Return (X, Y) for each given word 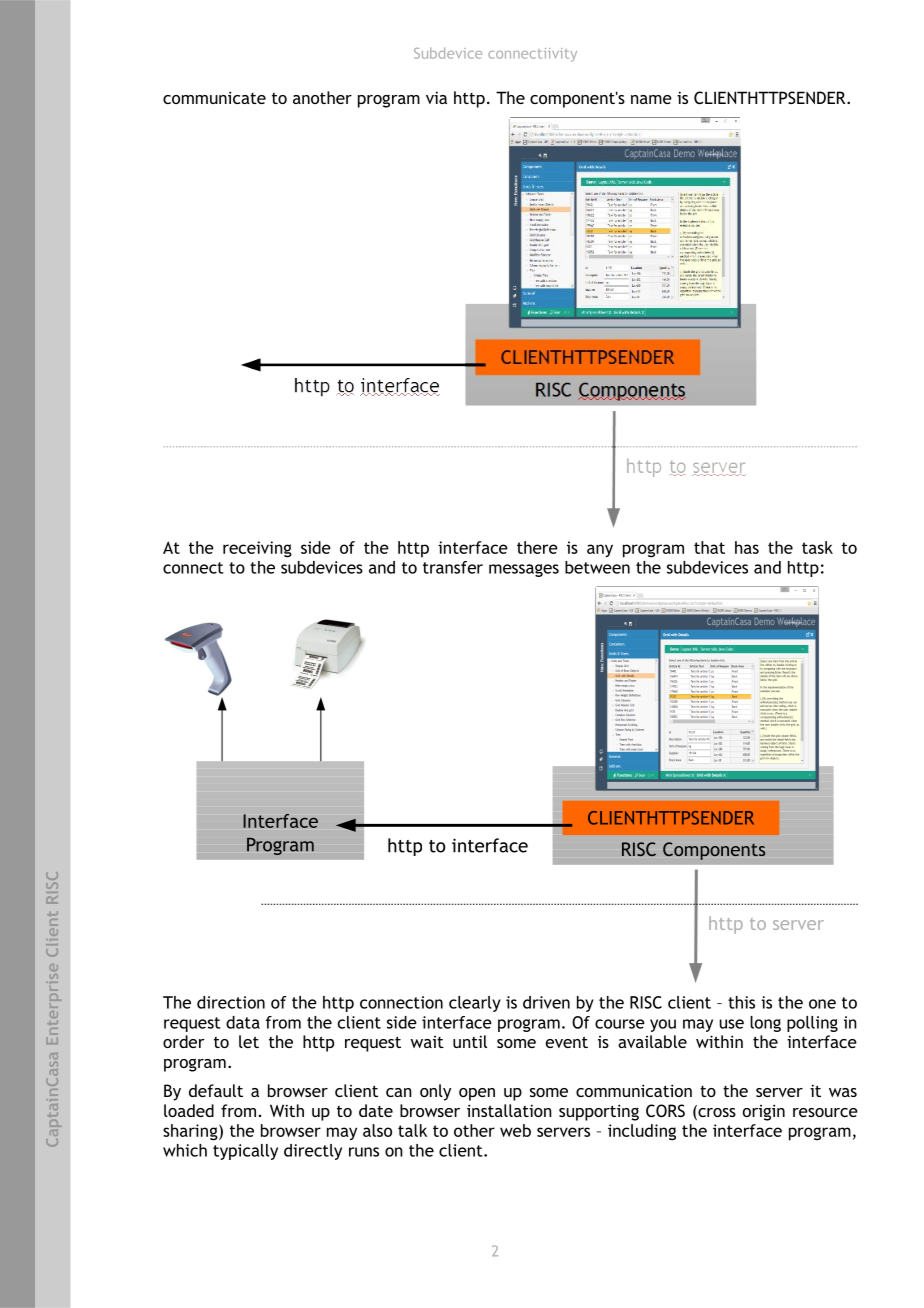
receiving (257, 549)
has (747, 547)
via (436, 97)
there (537, 547)
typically (245, 1152)
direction (231, 1002)
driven (546, 1002)
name (651, 99)
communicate (214, 97)
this (741, 1002)
